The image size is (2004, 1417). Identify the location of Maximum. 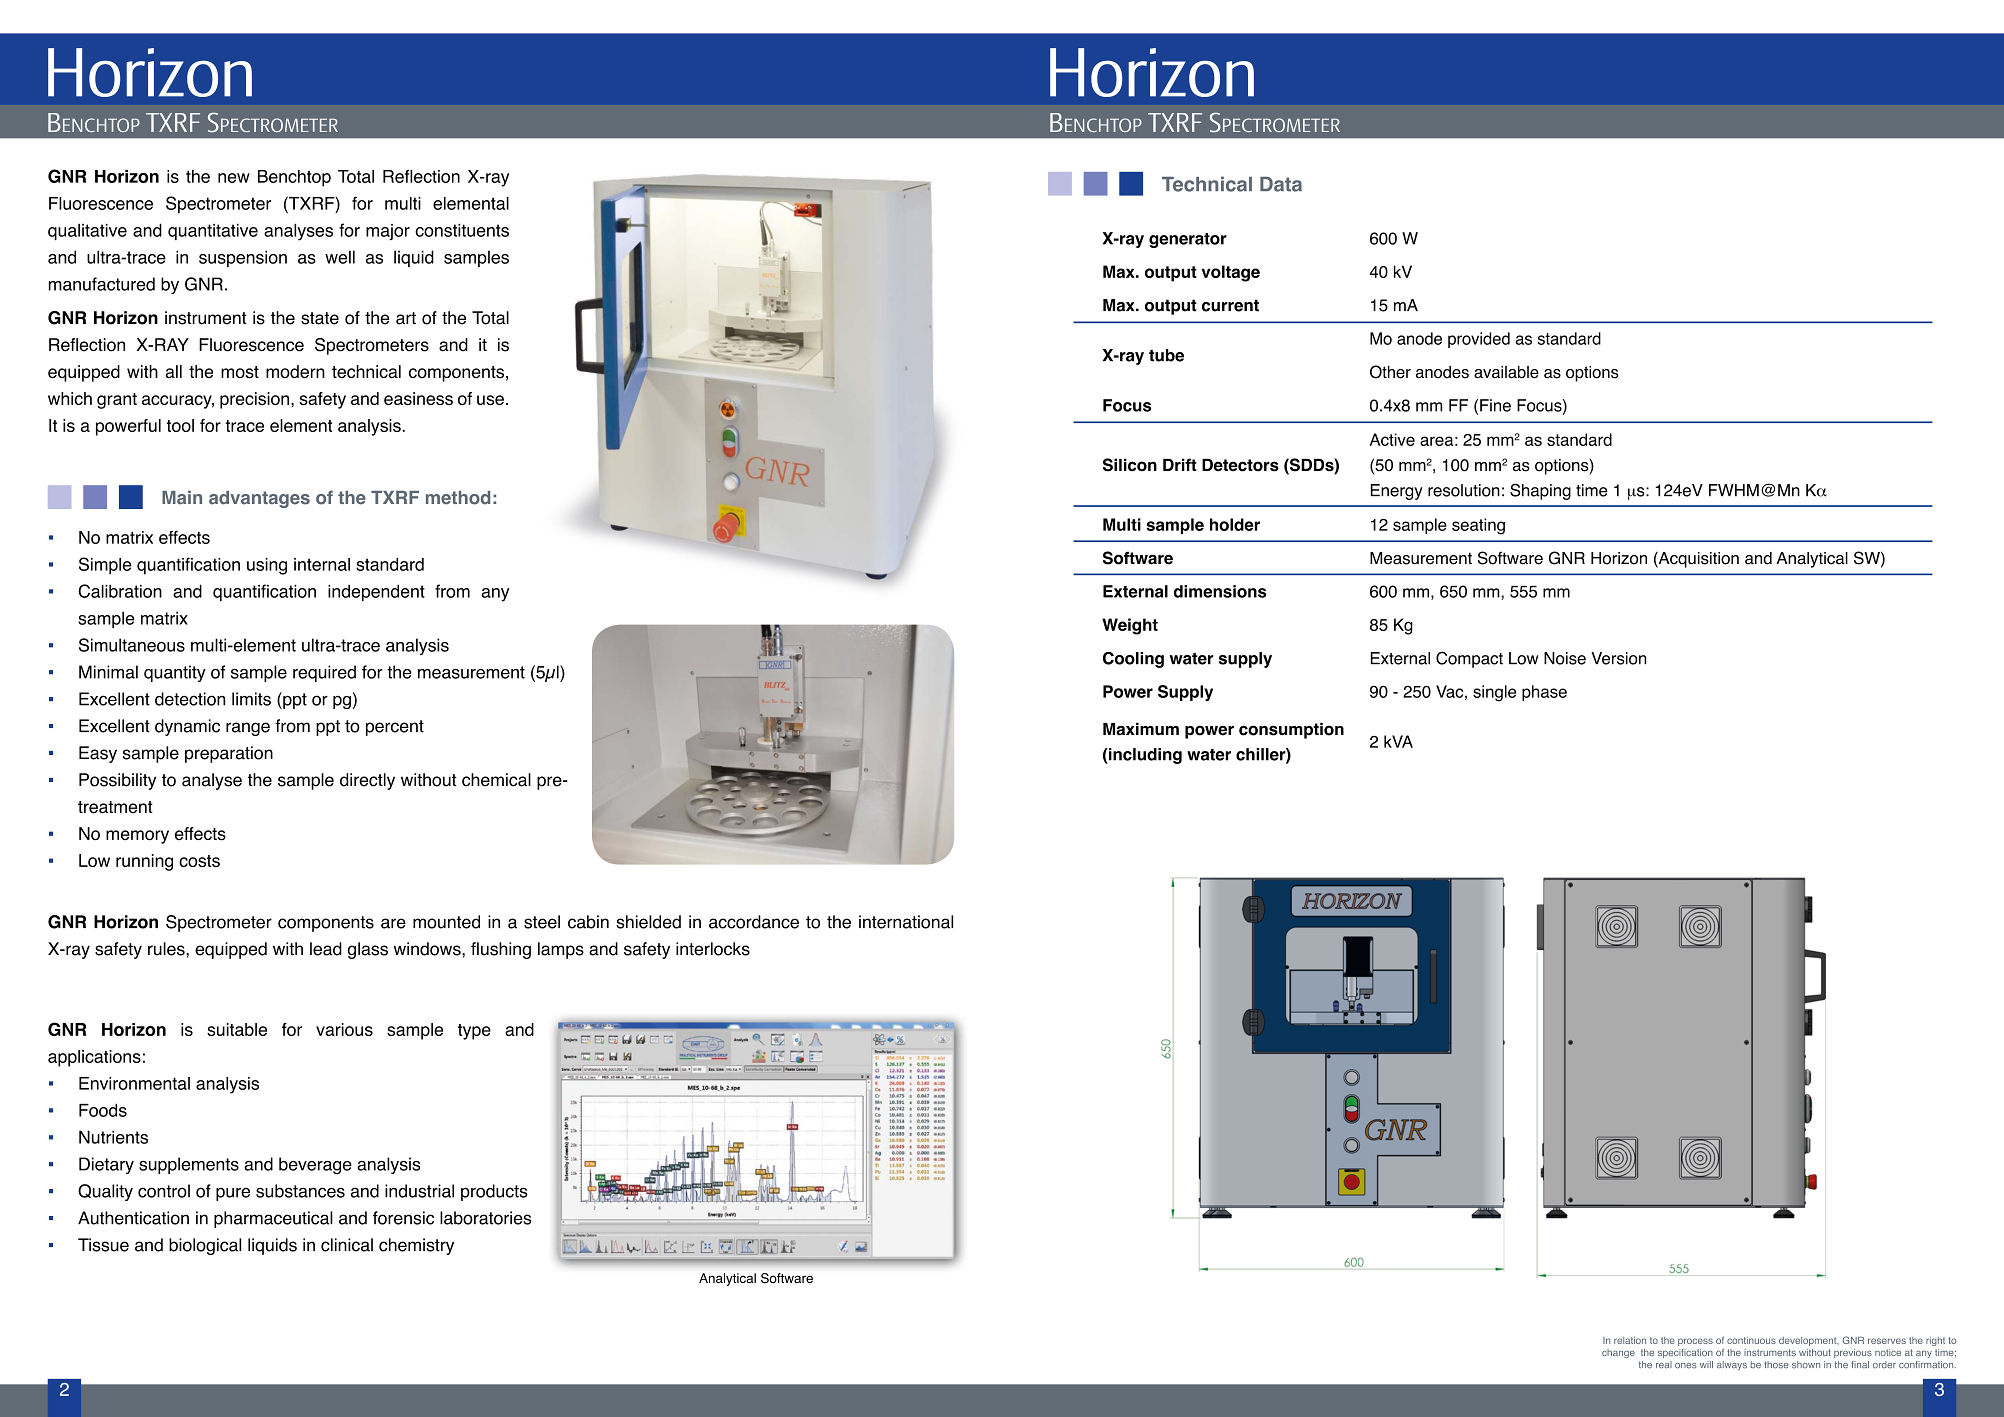
(1141, 729).
